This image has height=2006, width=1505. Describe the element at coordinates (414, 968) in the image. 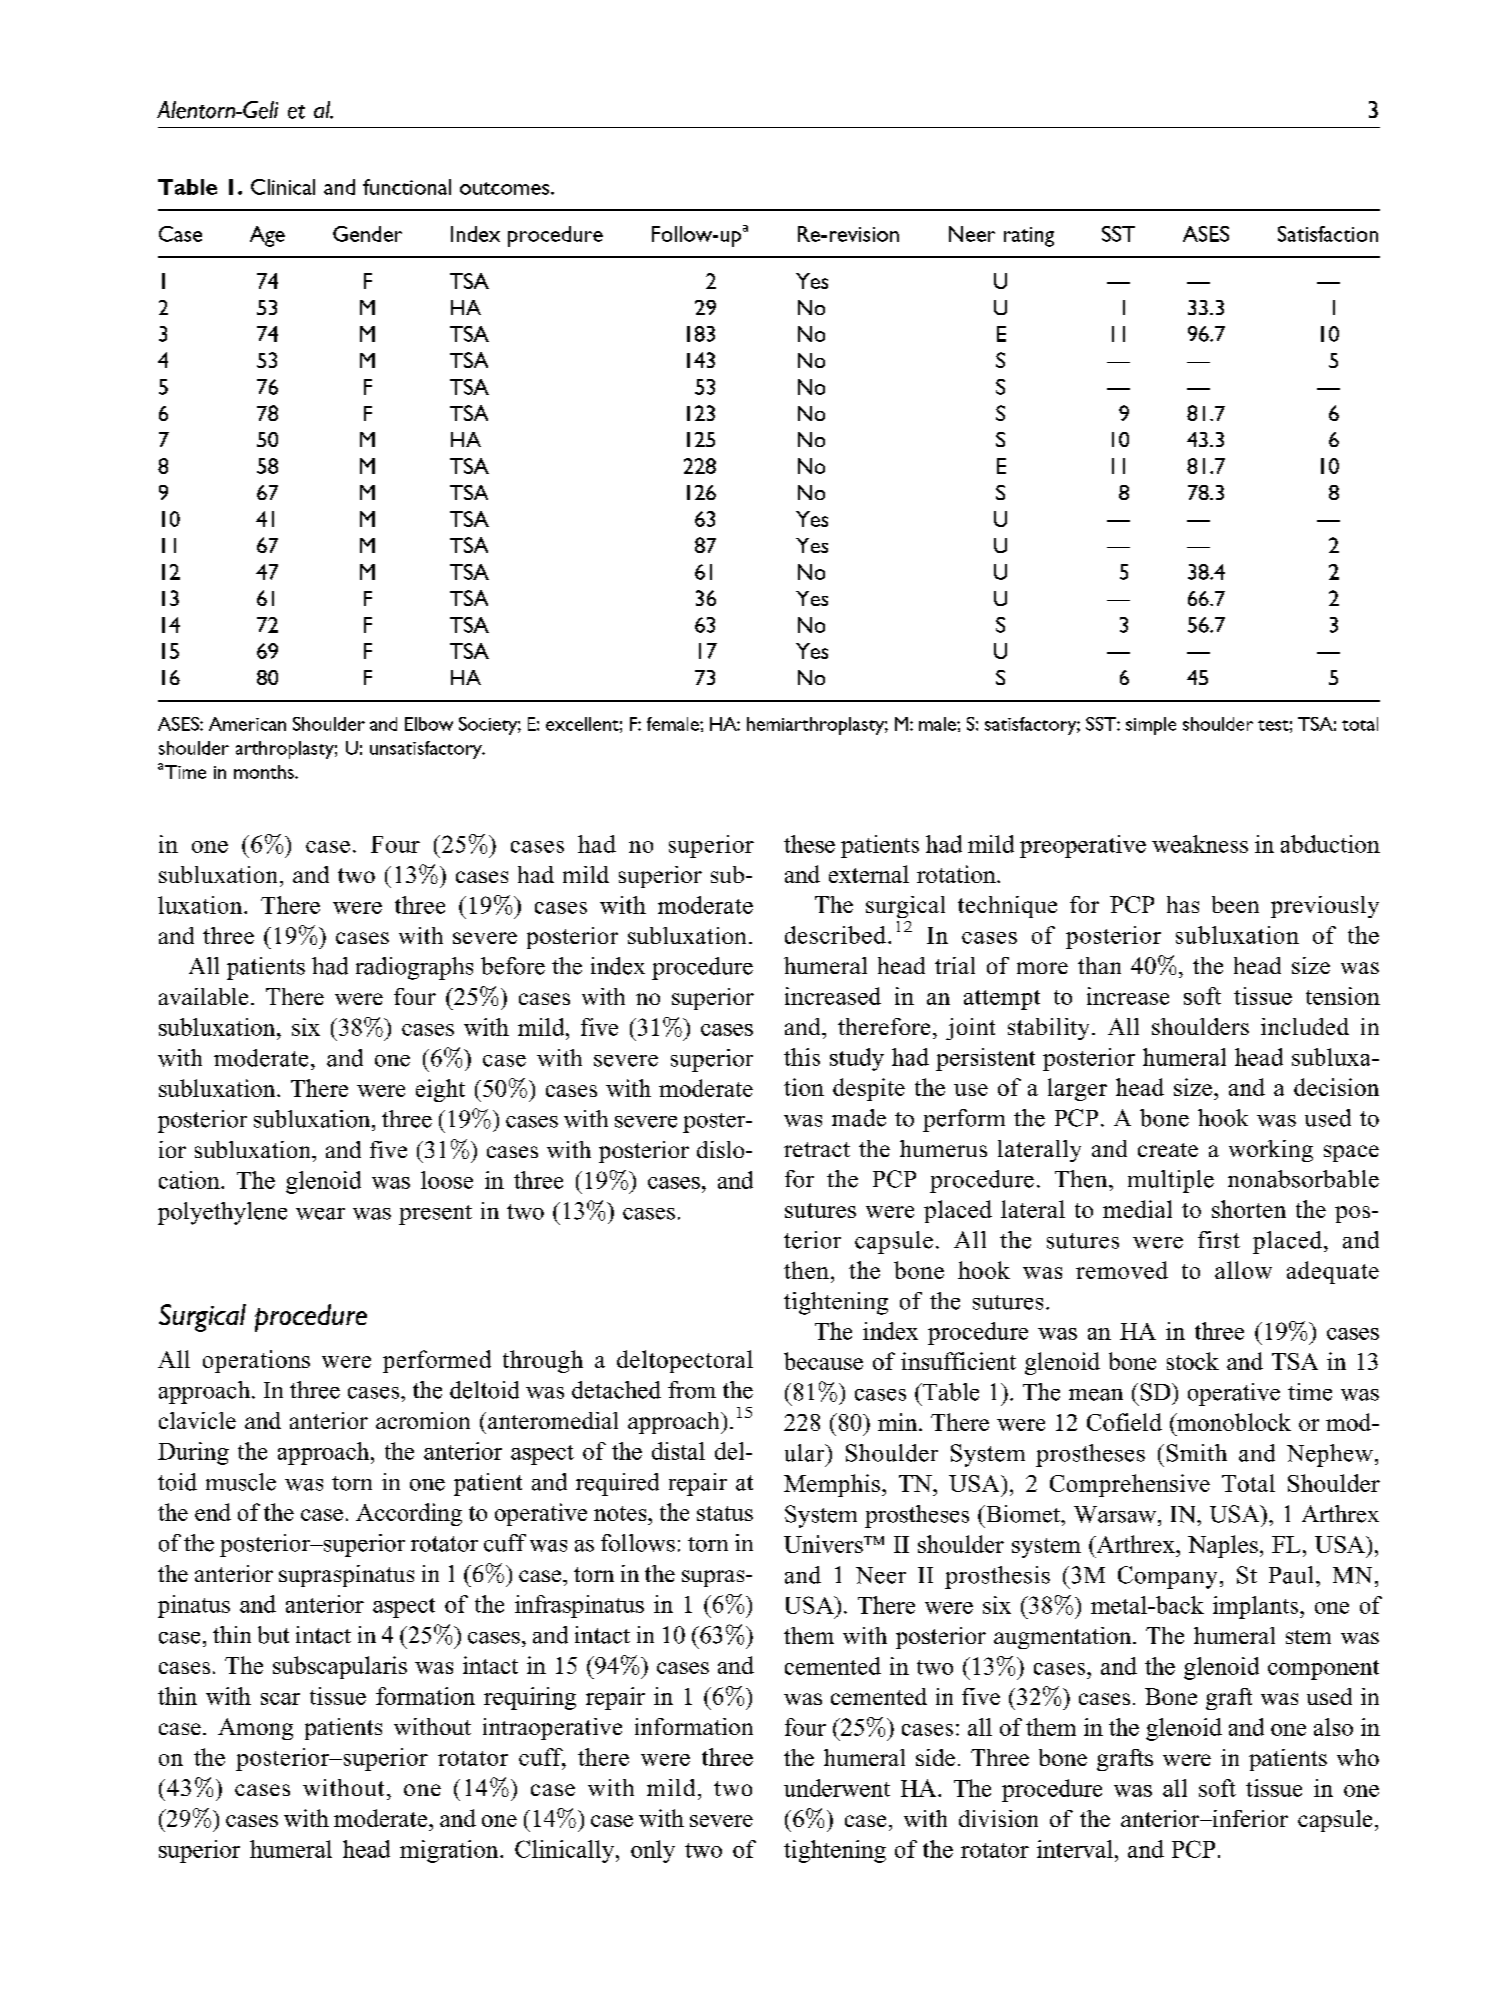

I see `radiographs` at that location.
